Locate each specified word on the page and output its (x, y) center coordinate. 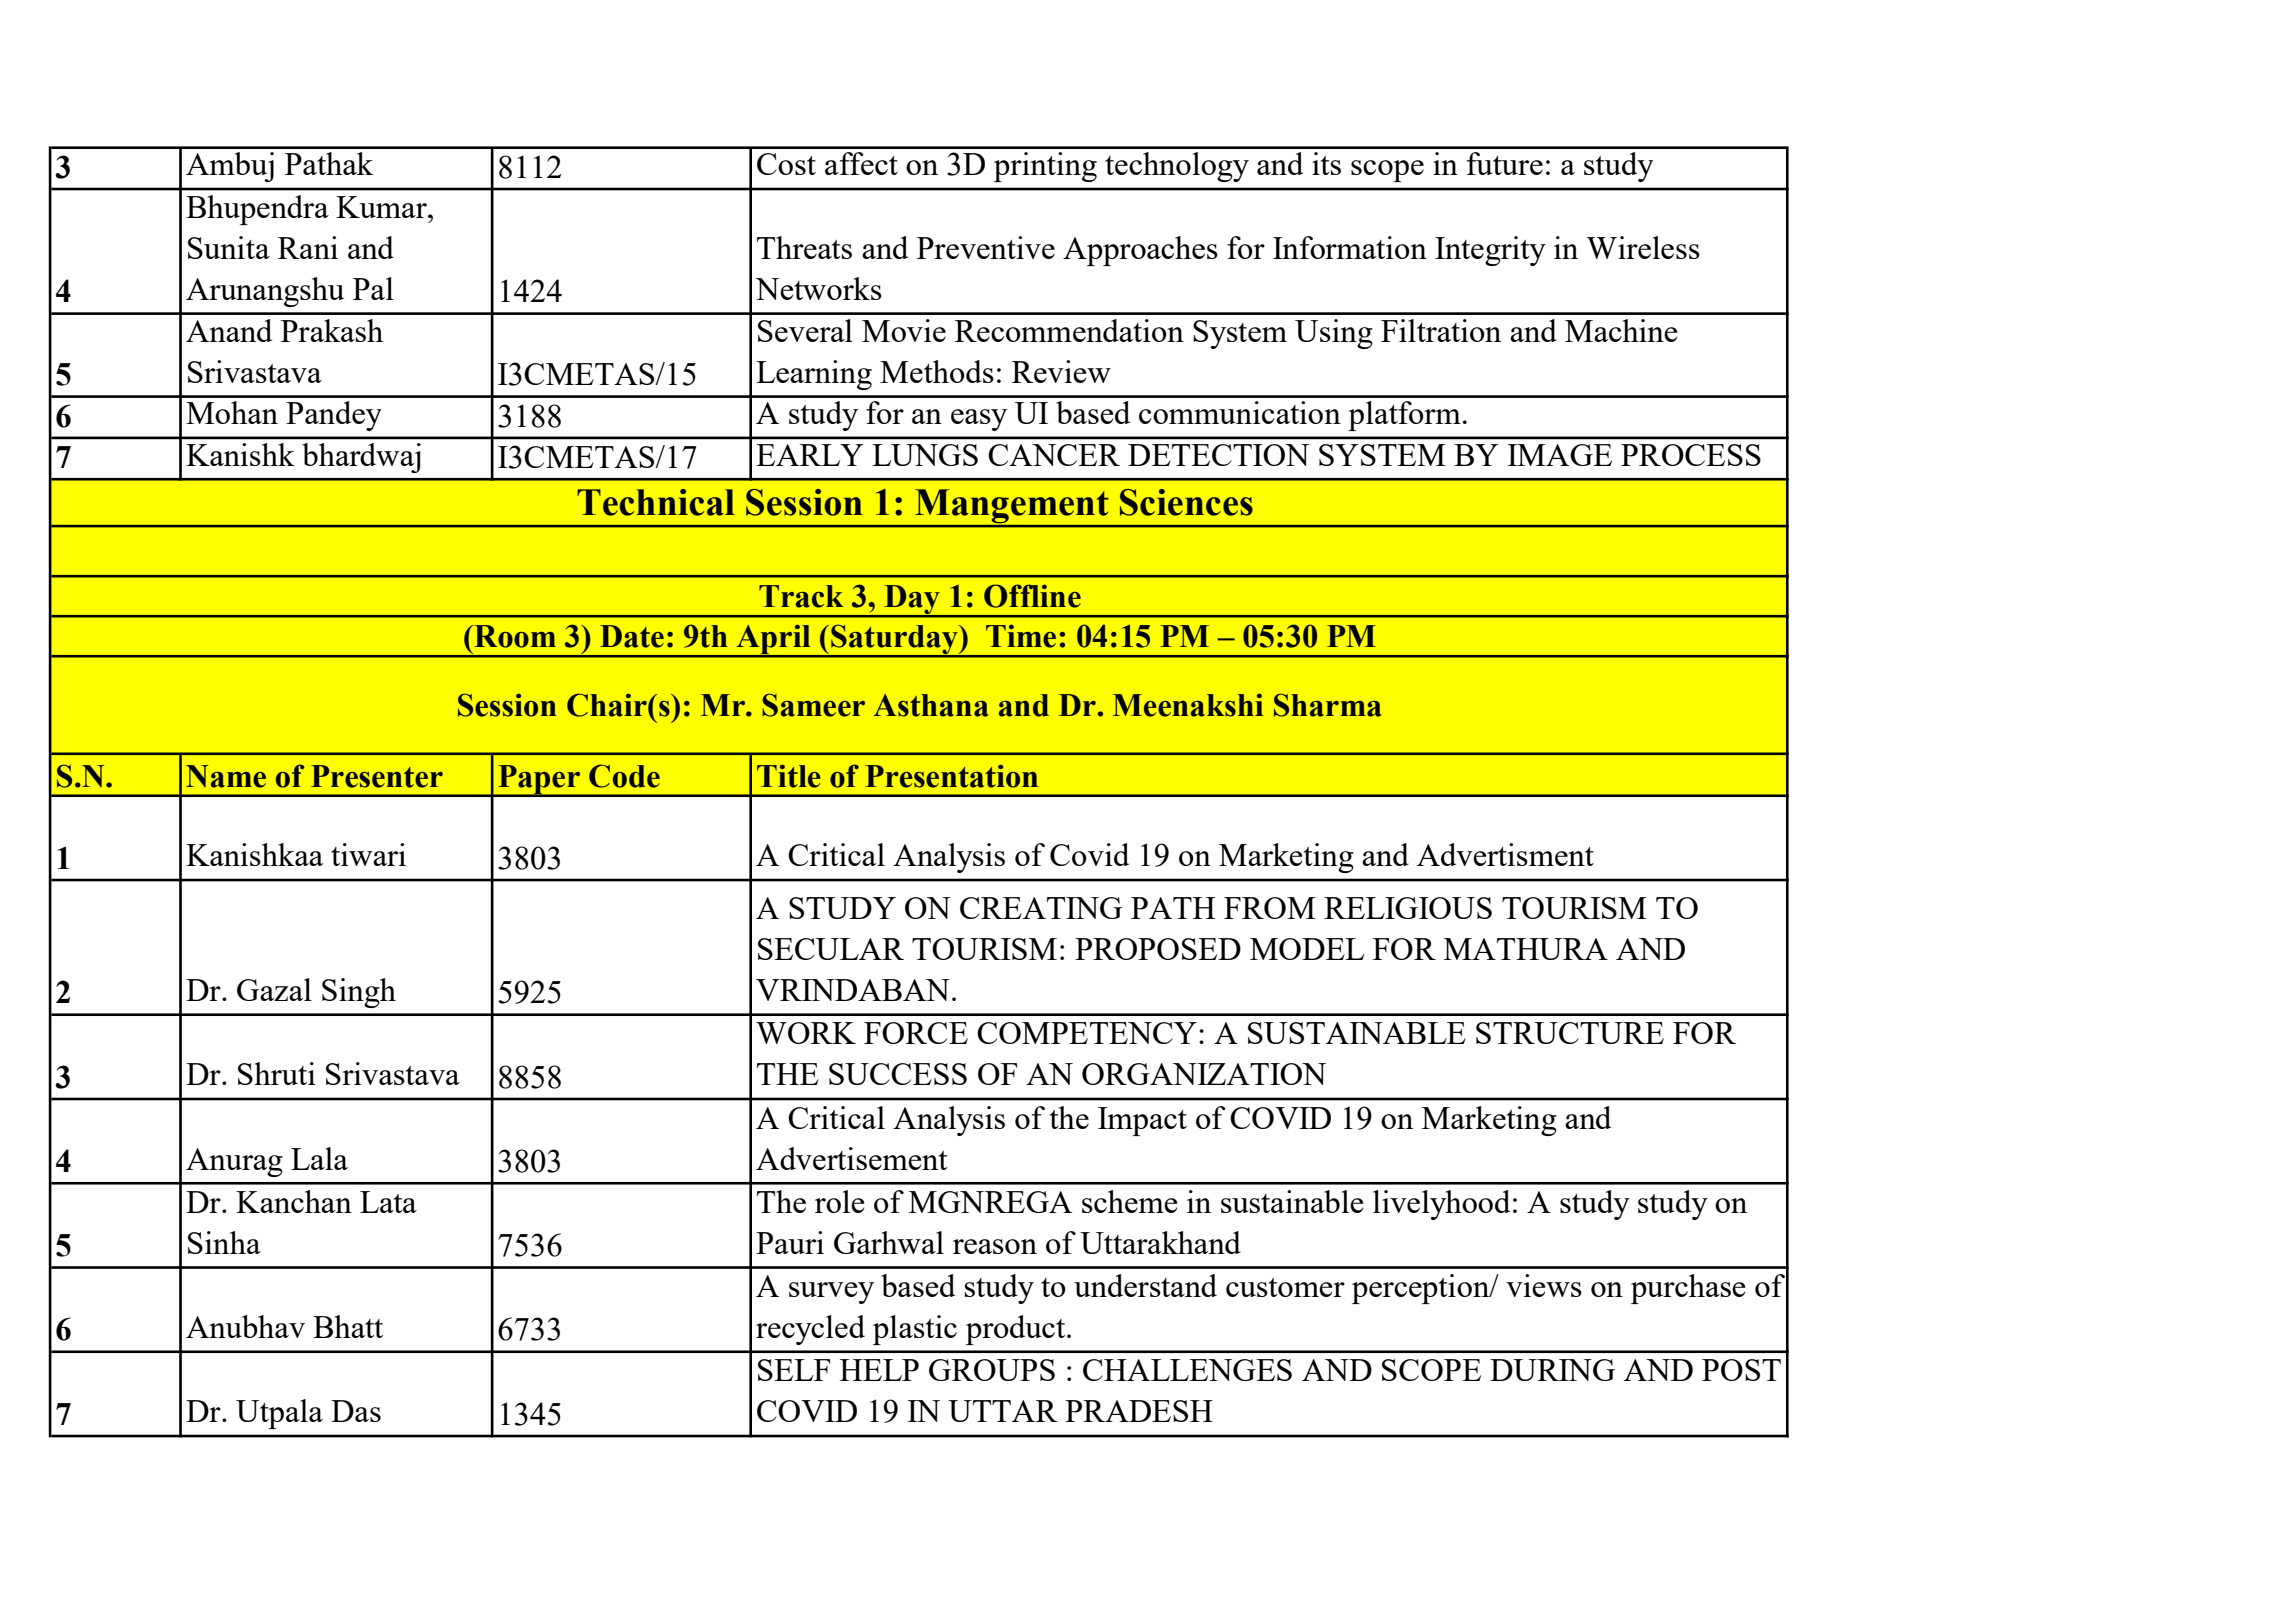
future (1505, 163)
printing (1045, 167)
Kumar (382, 207)
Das (356, 1411)
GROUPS (992, 1370)
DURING (1552, 1370)
